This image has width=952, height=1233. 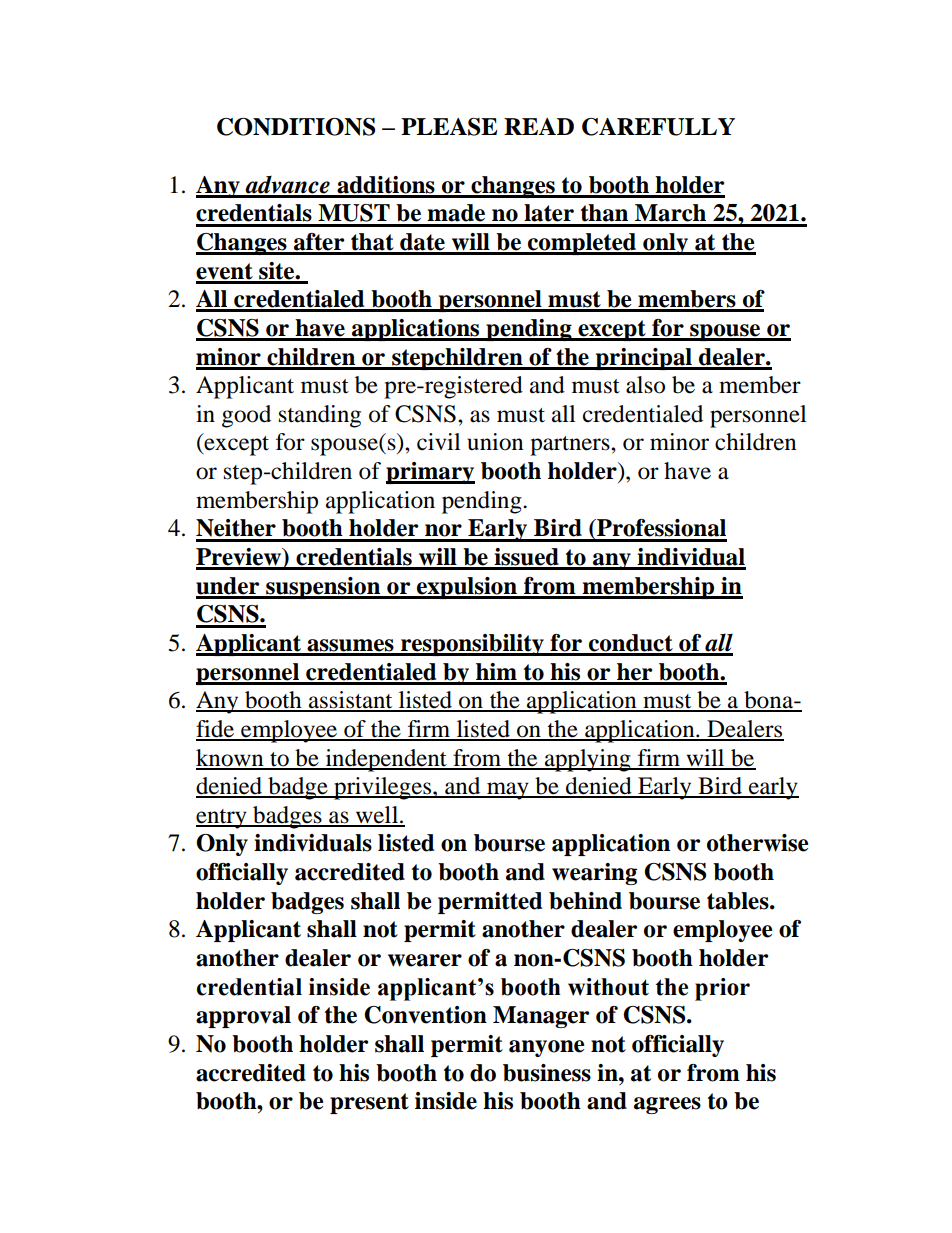 I want to click on entry, so click(x=222, y=819).
